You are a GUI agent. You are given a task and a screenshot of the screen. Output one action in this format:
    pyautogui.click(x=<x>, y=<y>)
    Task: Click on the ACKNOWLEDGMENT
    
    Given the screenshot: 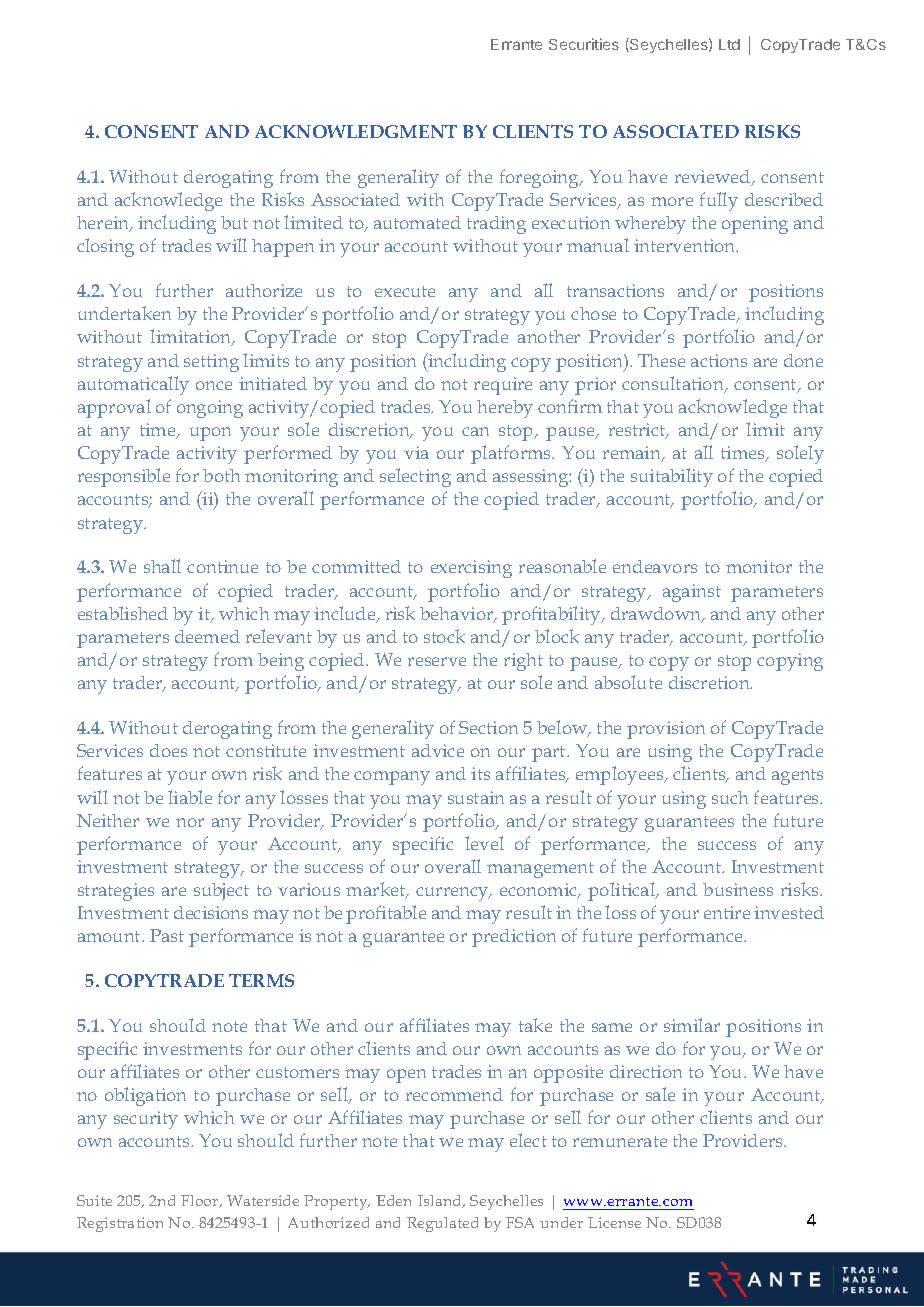 What is the action you would take?
    pyautogui.click(x=356, y=131)
